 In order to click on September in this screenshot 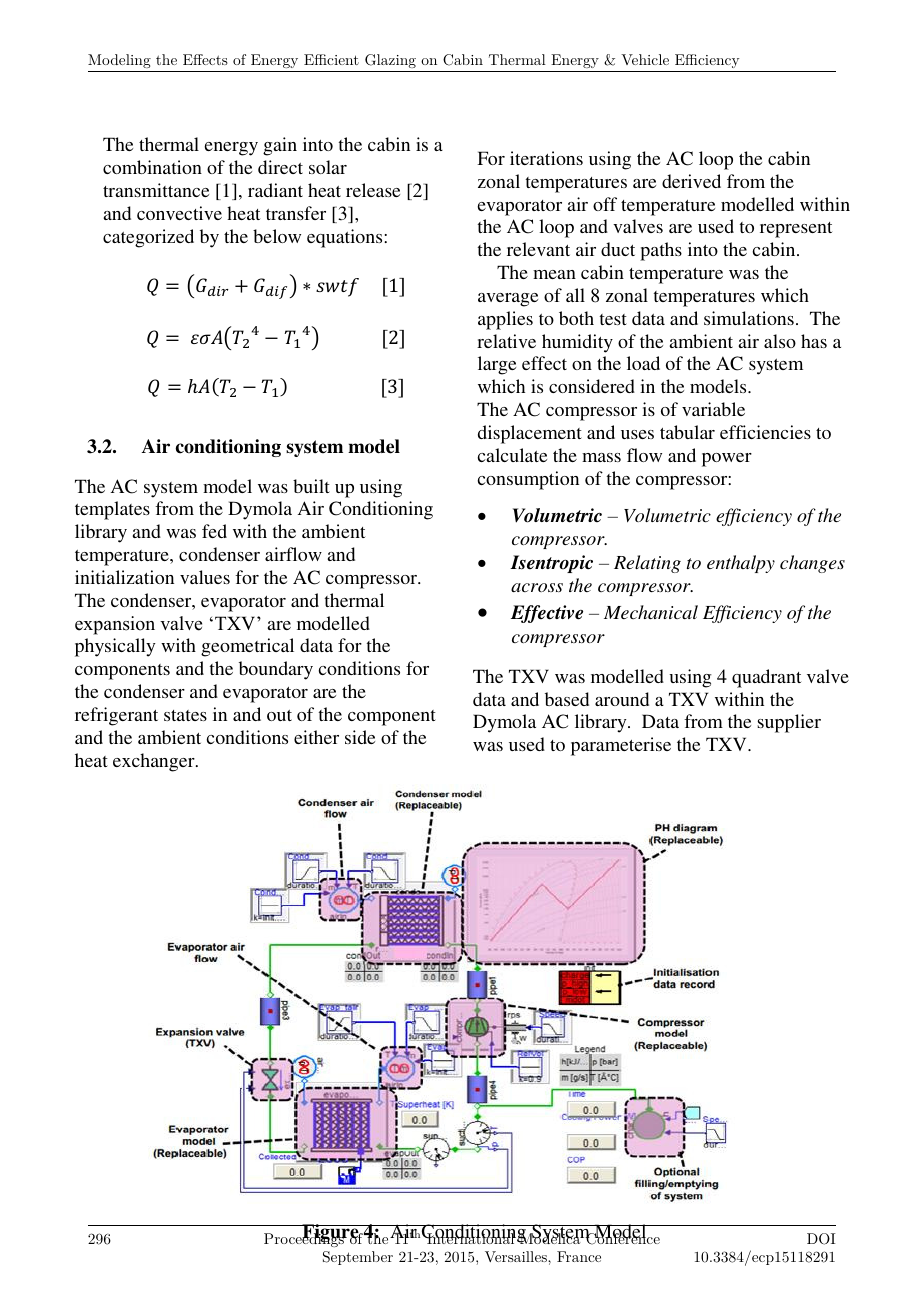, I will do `click(358, 1258)`.
